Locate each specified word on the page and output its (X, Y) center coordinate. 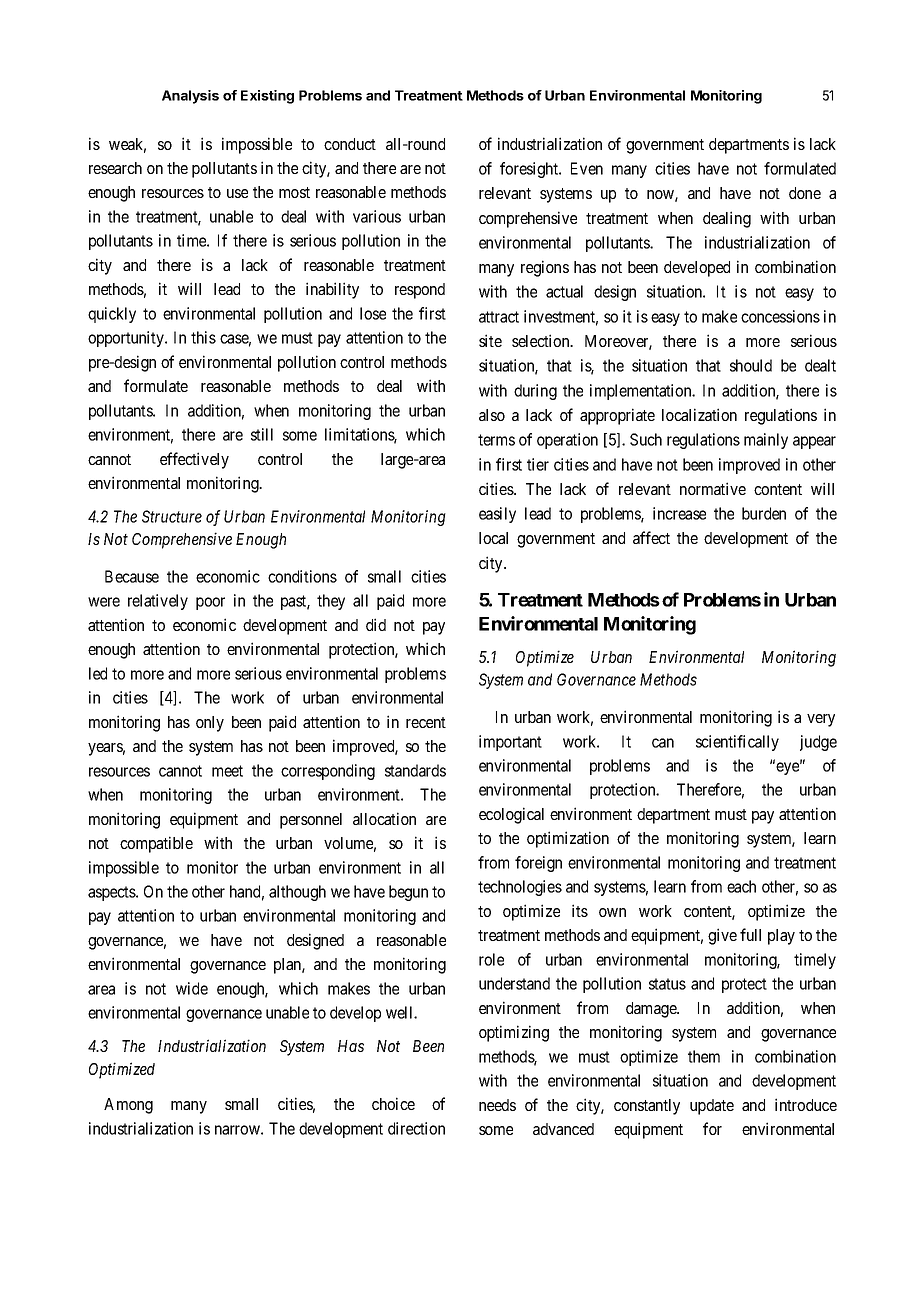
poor (210, 603)
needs (497, 1105)
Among (128, 1106)
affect (651, 537)
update (712, 1107)
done (805, 193)
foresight (530, 170)
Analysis (190, 97)
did (376, 624)
